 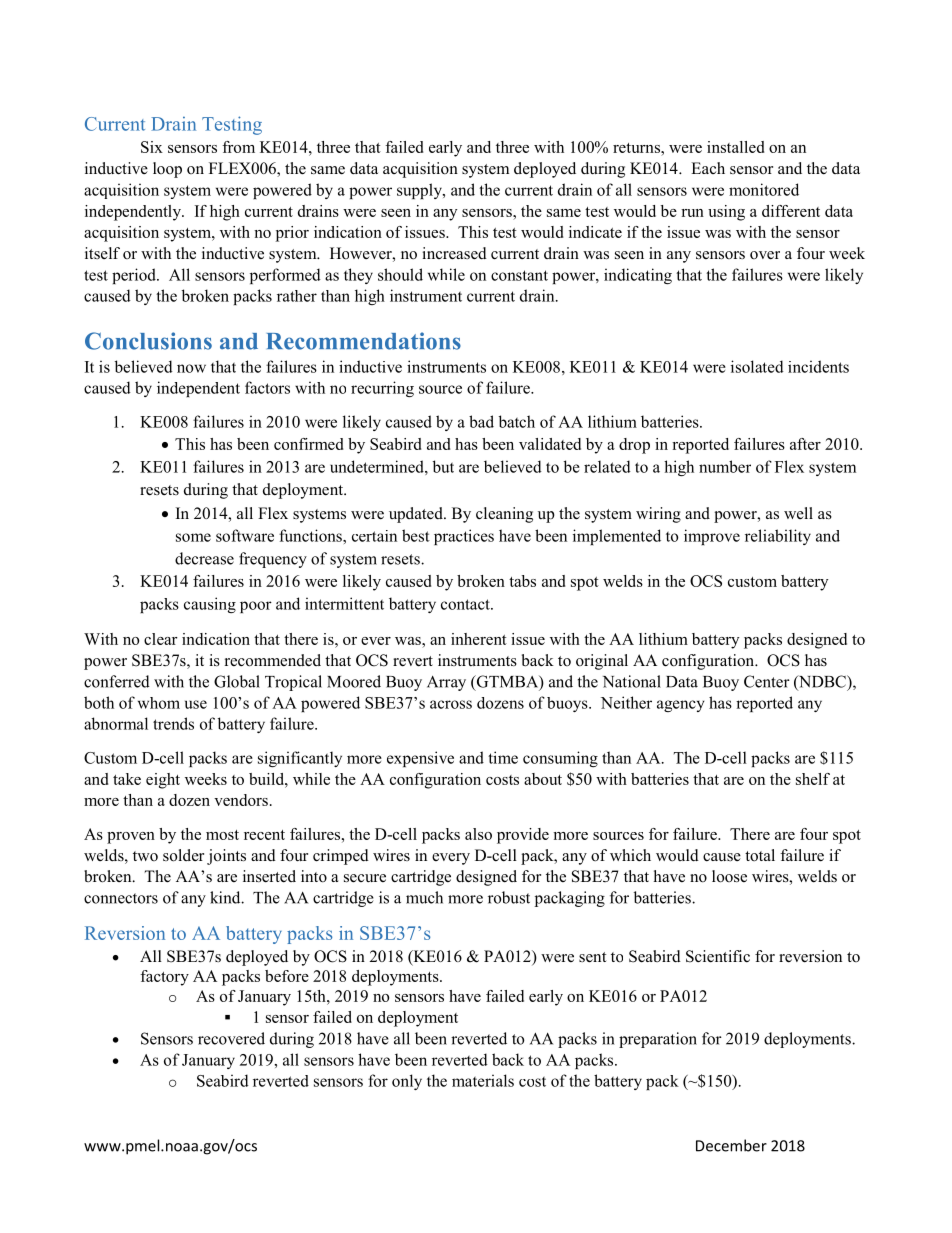 What do you see at coordinates (173, 723) in the image?
I see `trends` at bounding box center [173, 723].
